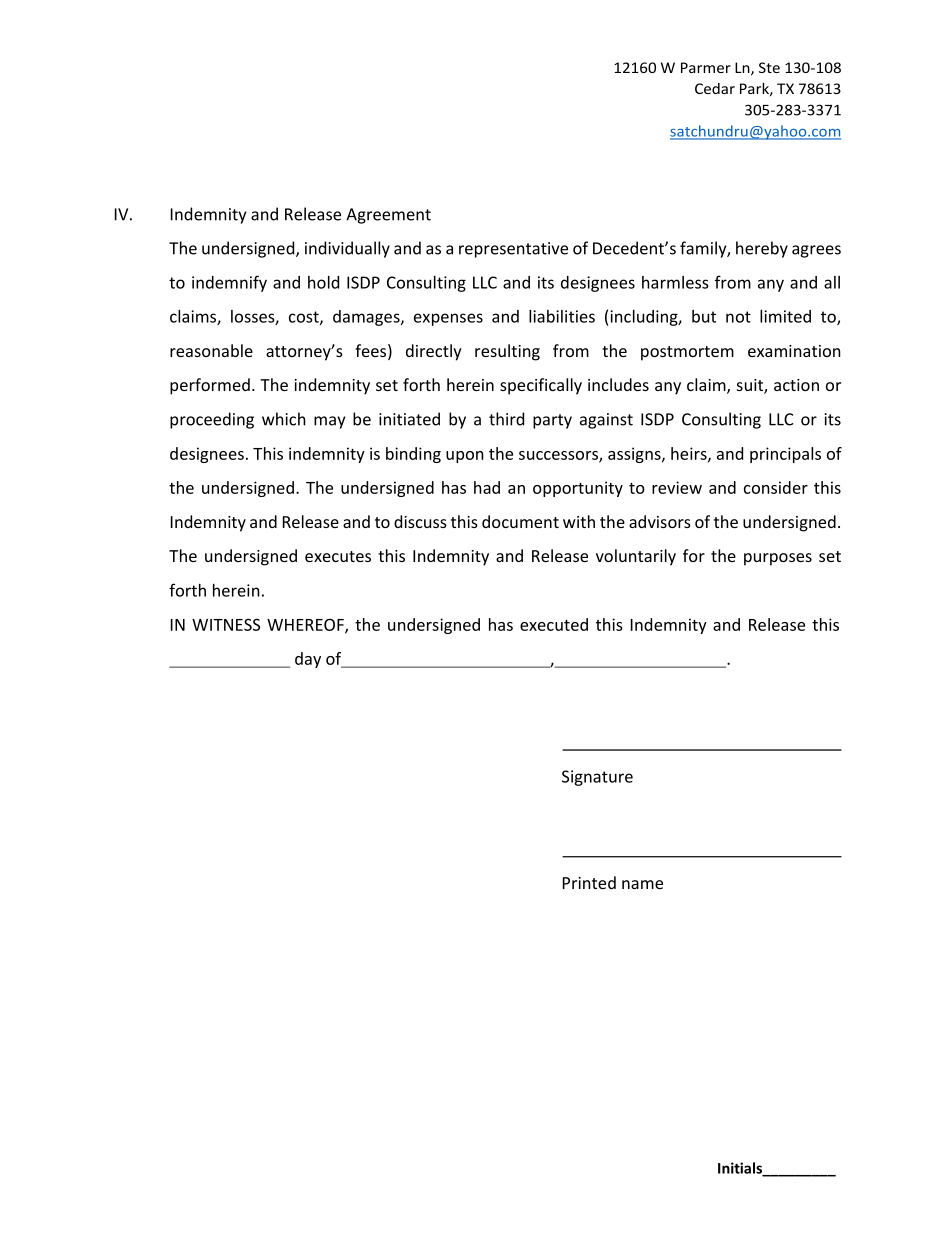 This screenshot has width=952, height=1233. I want to click on consider, so click(776, 487).
